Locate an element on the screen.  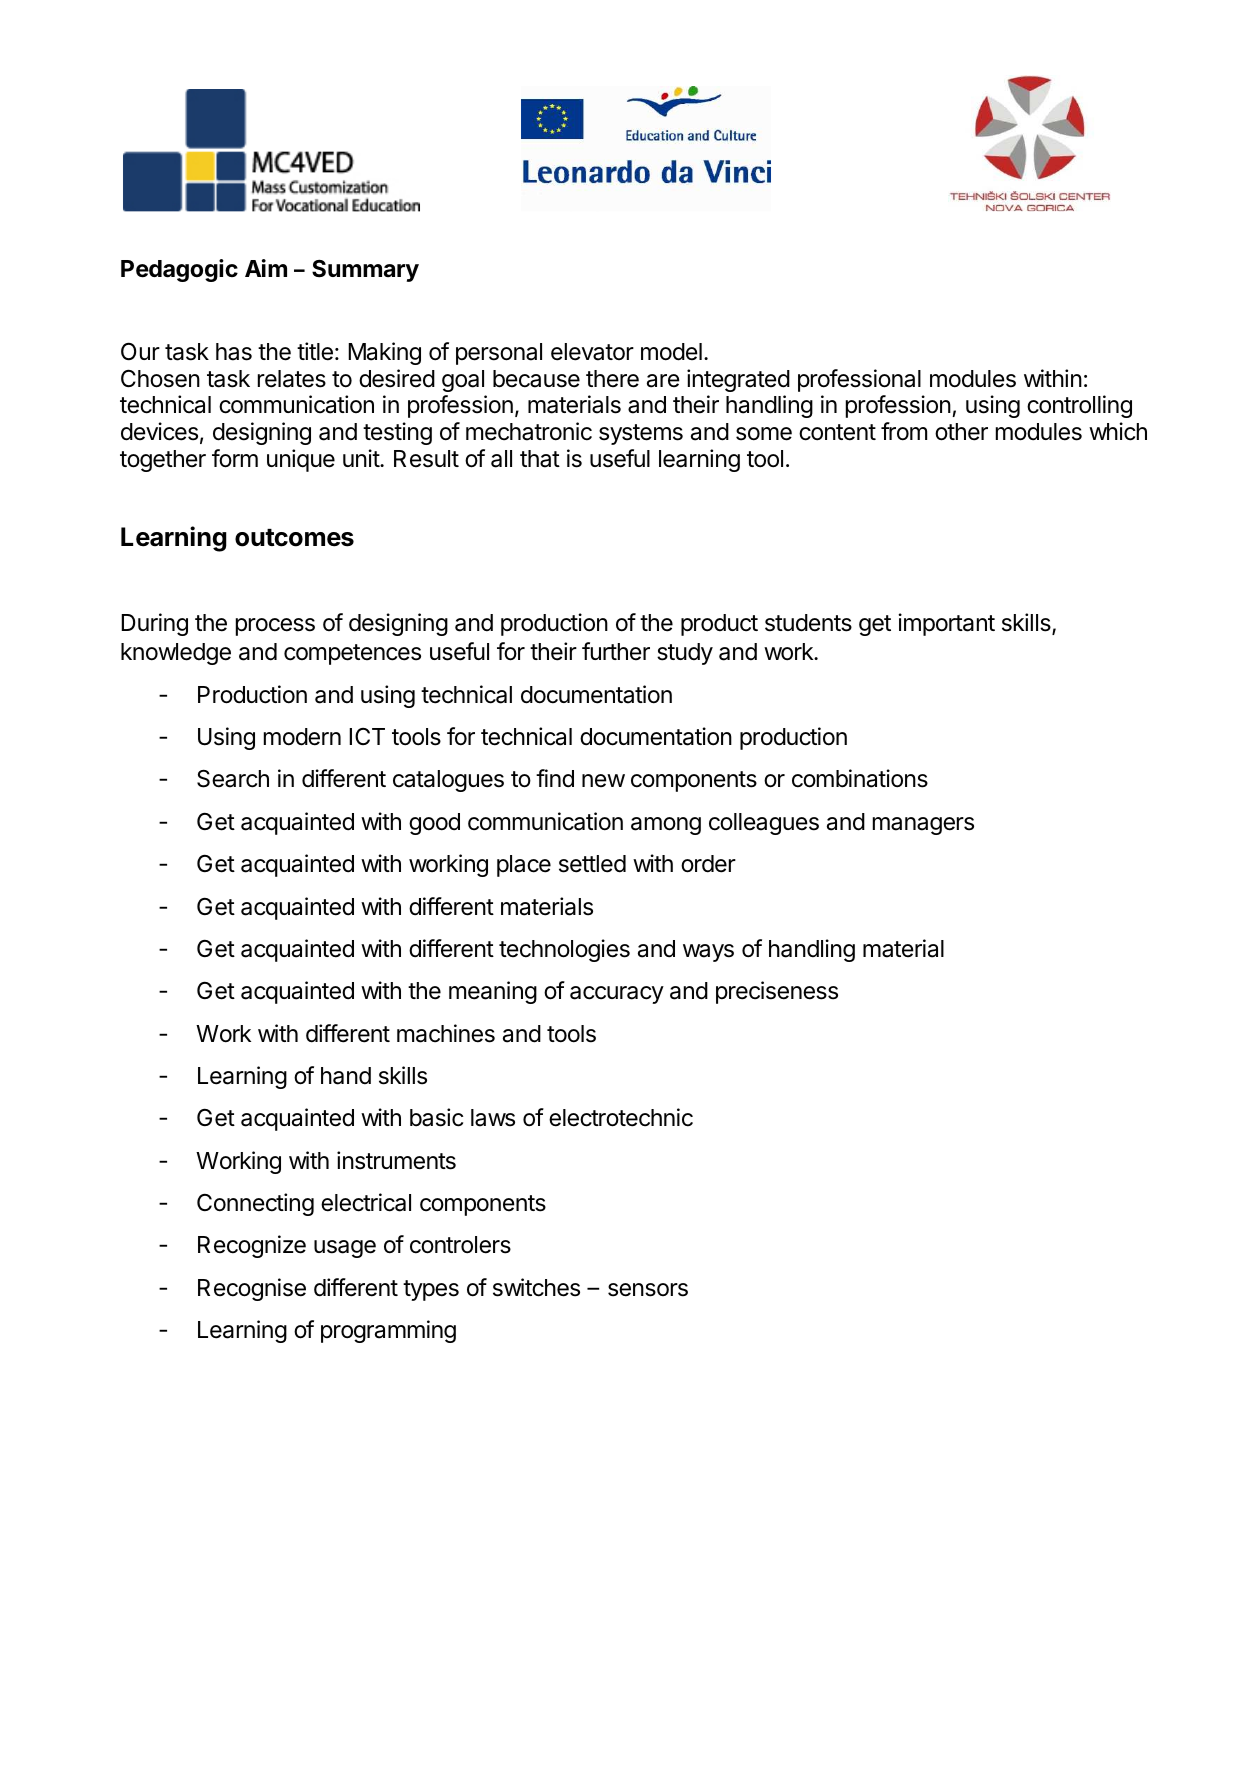
model is located at coordinates (671, 352).
